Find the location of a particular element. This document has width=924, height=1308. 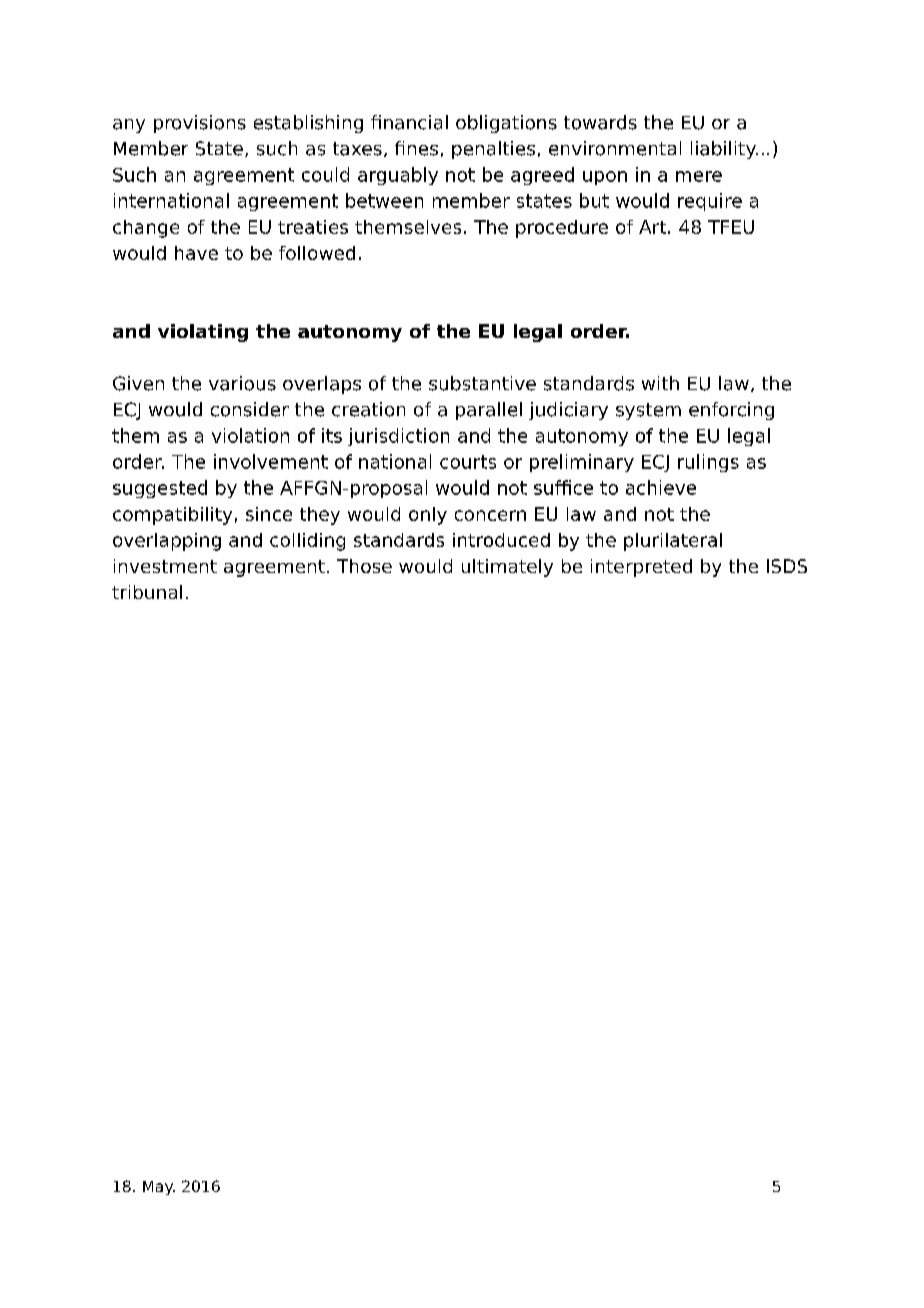

interpreted is located at coordinates (641, 568).
